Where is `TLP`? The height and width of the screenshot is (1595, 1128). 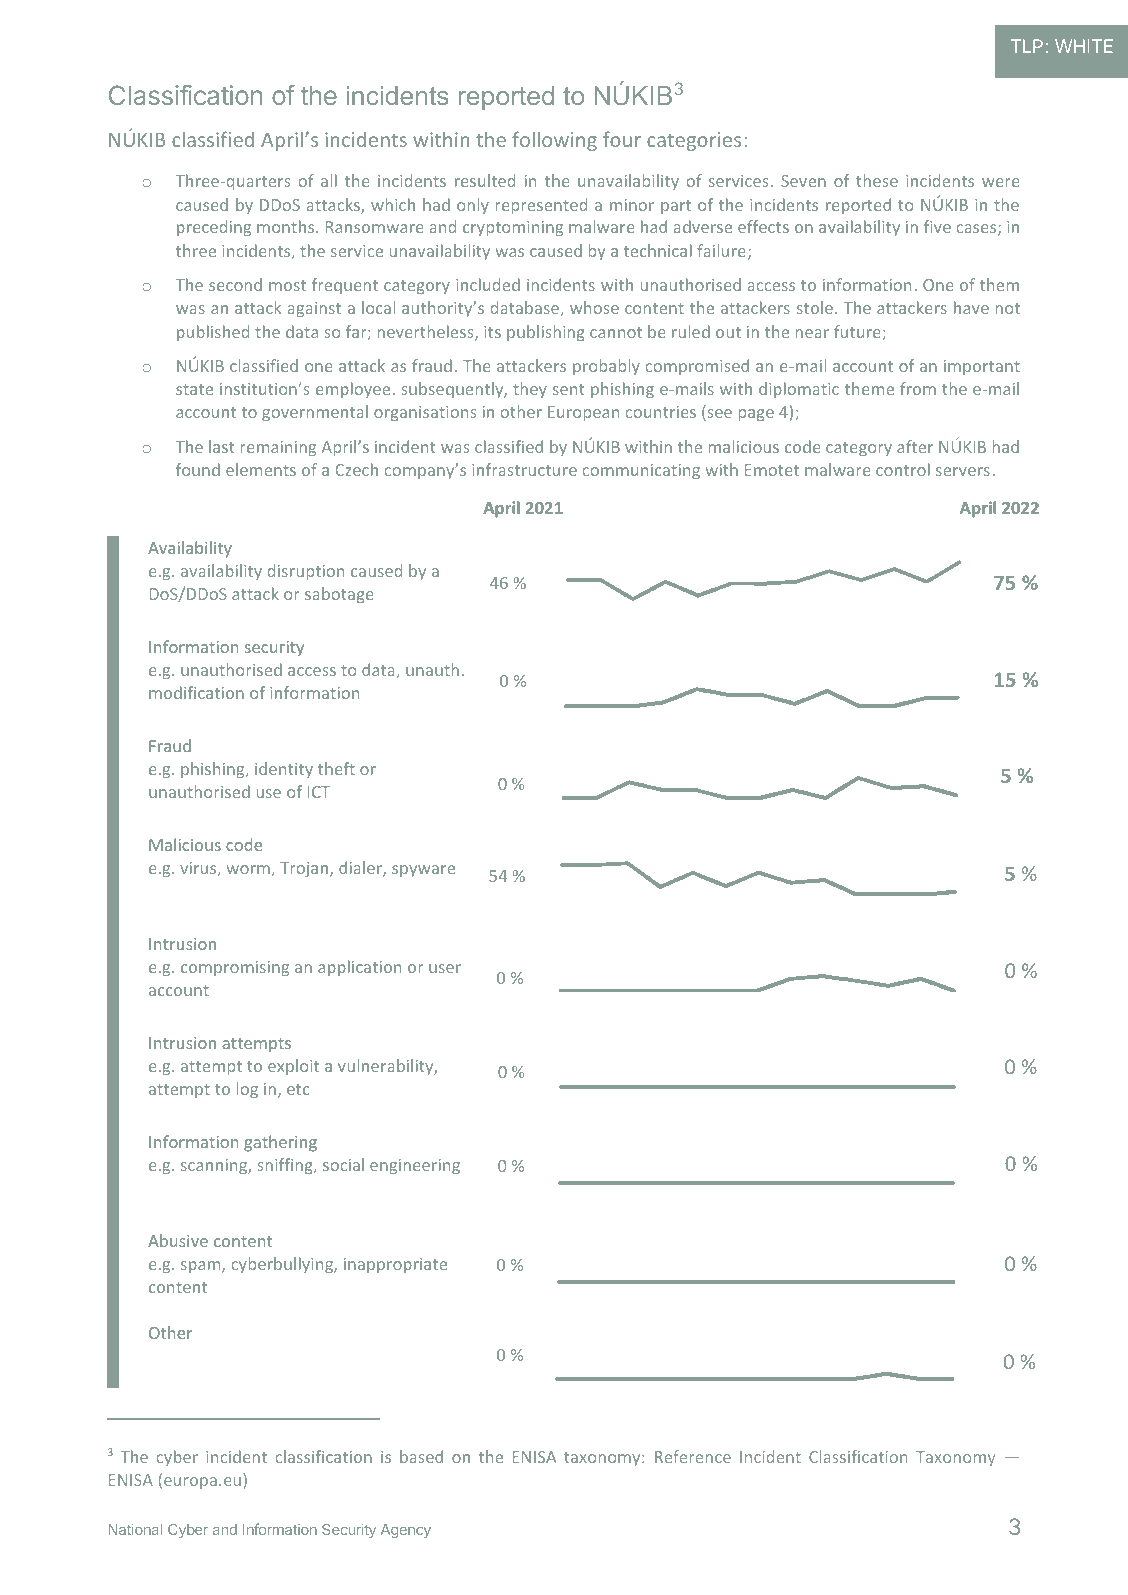
TLP is located at coordinates (1027, 46).
